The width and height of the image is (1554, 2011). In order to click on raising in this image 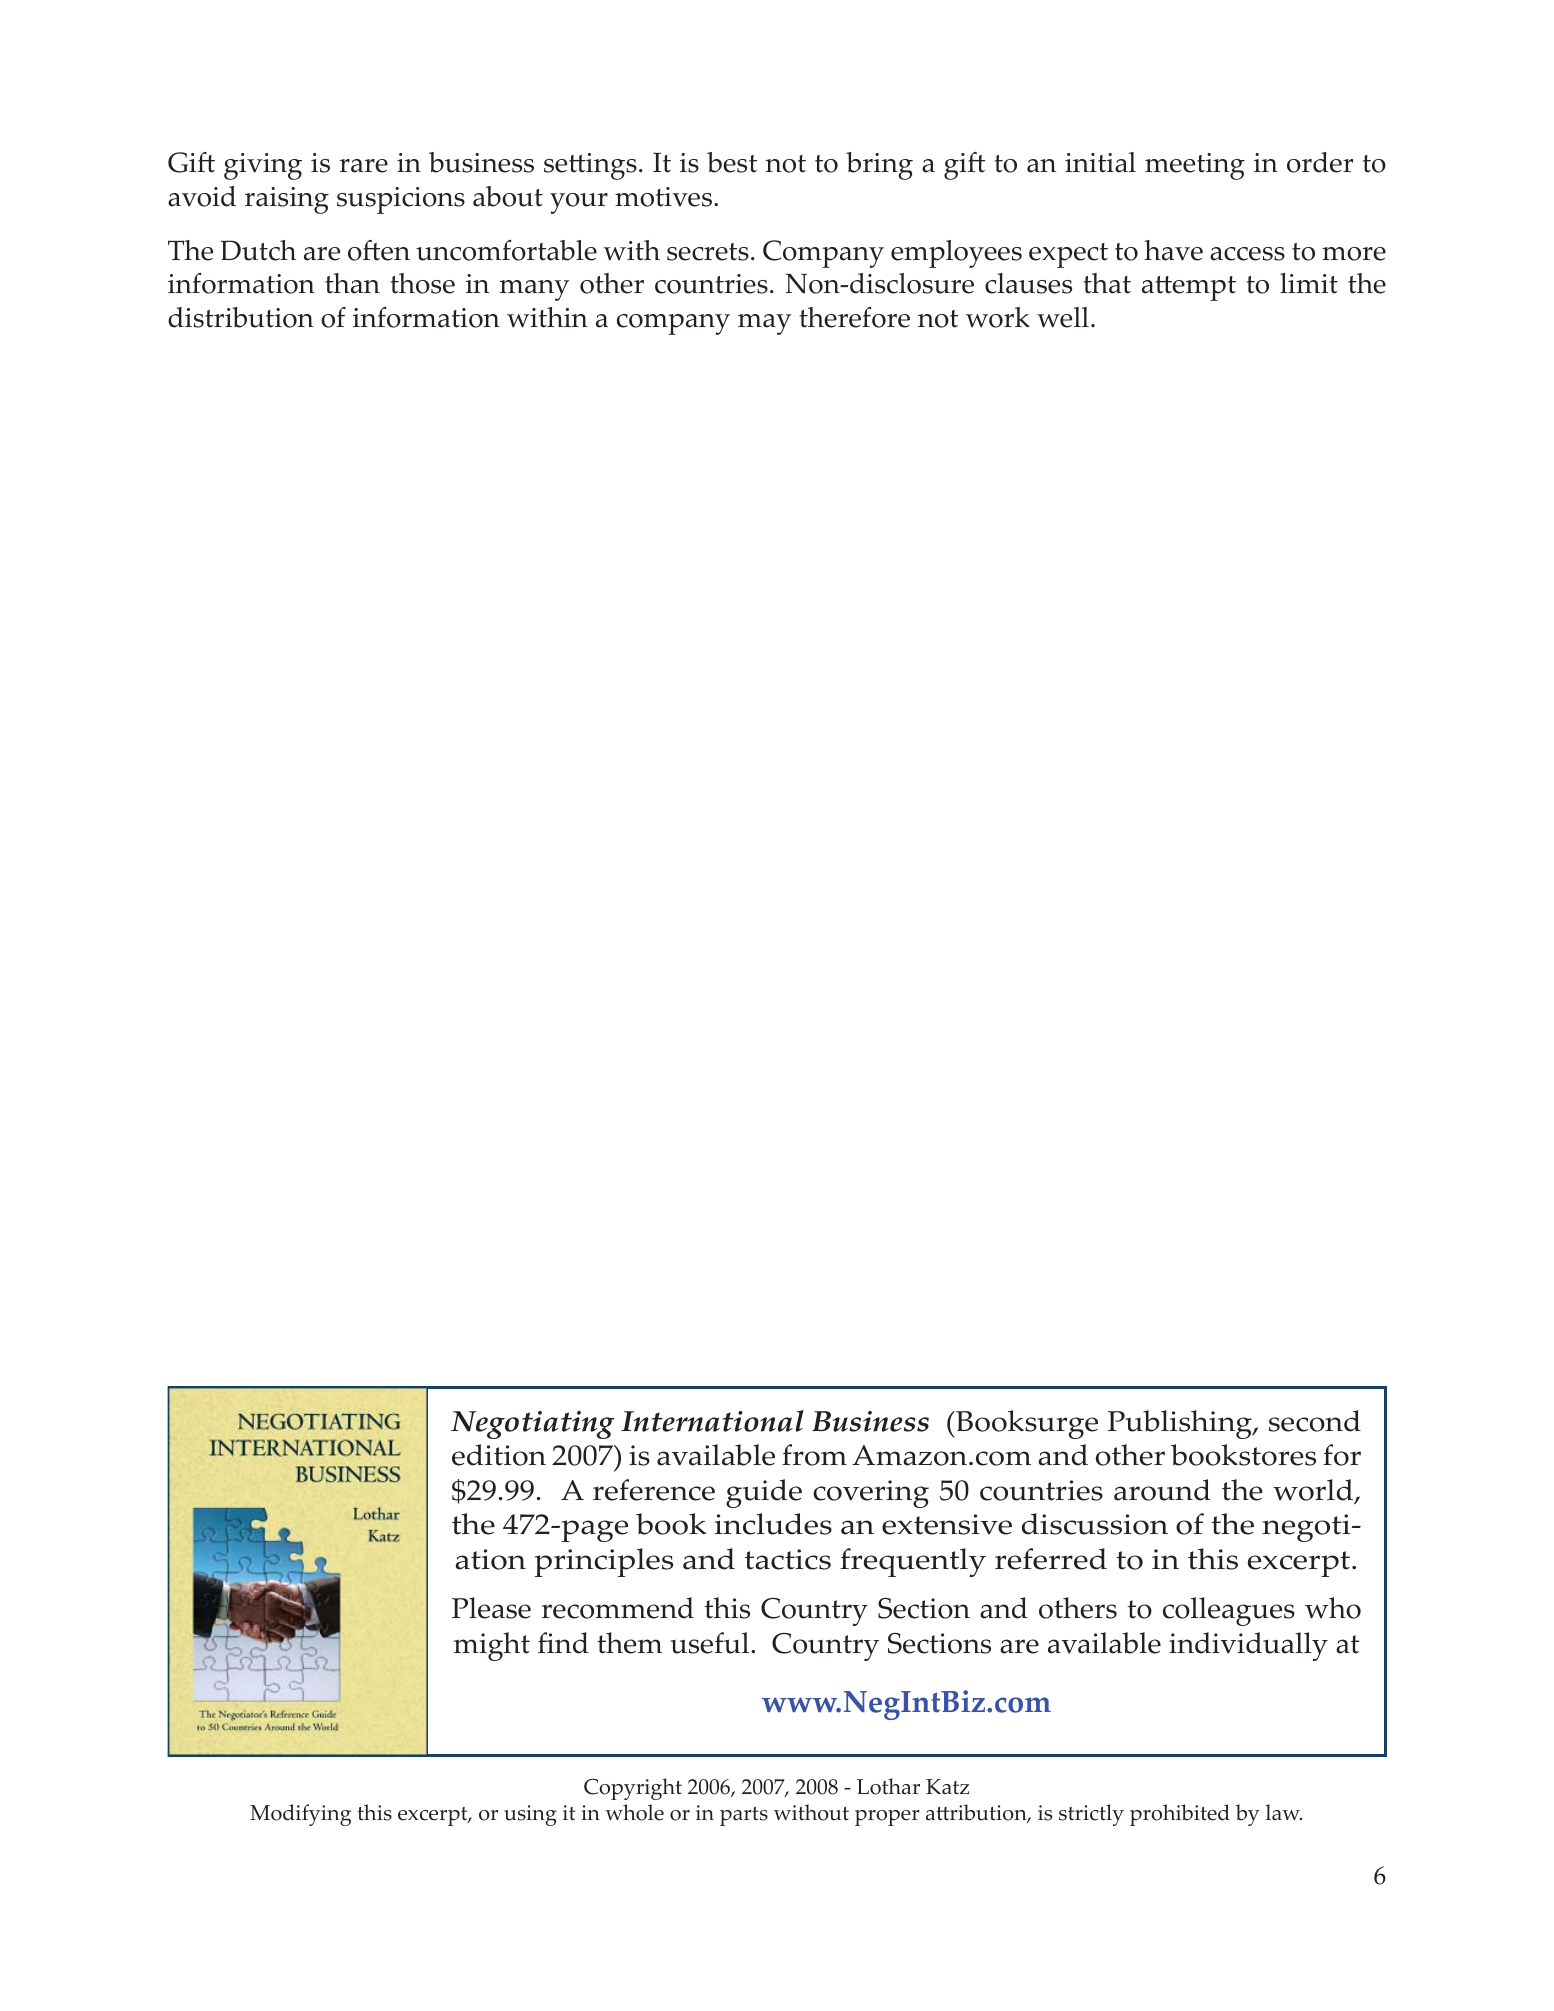, I will do `click(287, 200)`.
